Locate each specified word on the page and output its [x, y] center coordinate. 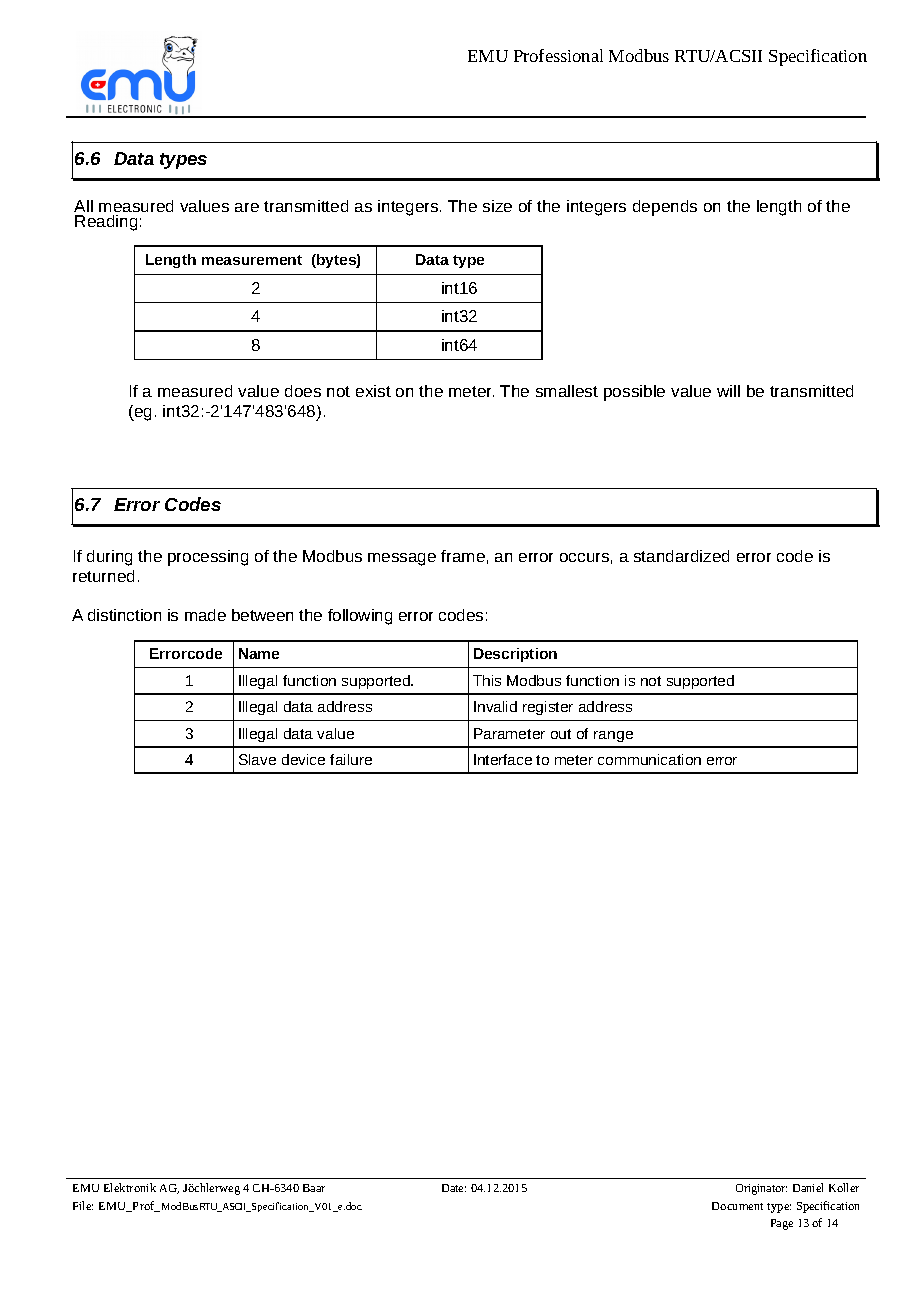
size [497, 206]
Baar [314, 1188]
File [83, 1205]
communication [649, 759]
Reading [106, 223]
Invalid [495, 706]
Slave [257, 759]
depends [665, 208]
